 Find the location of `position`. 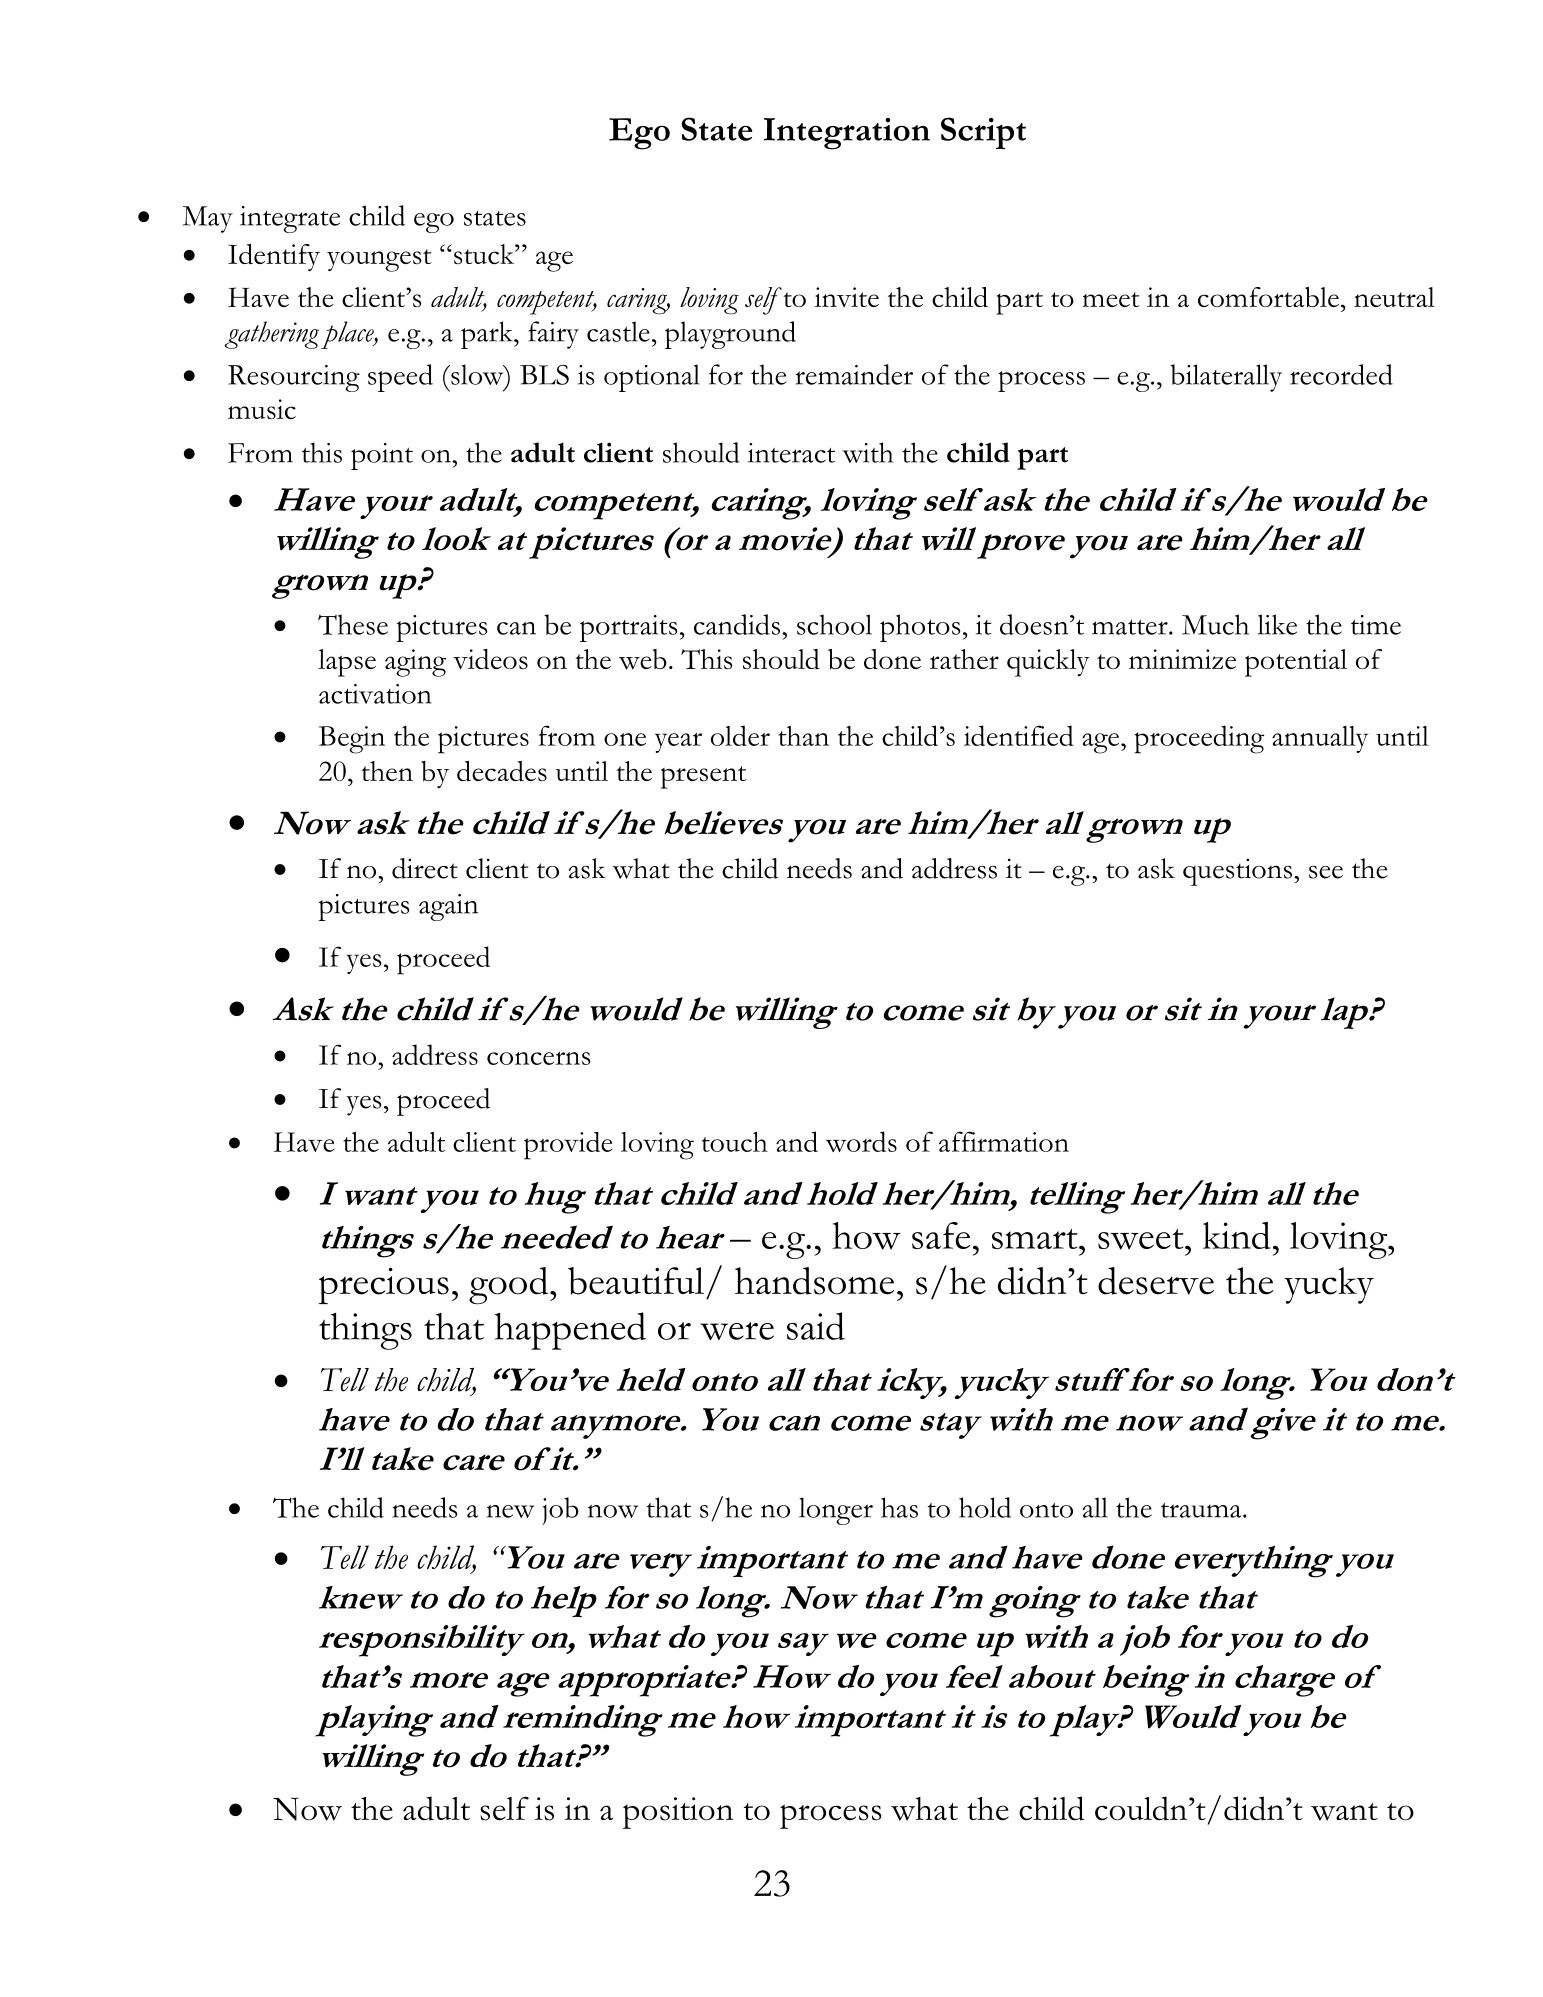

position is located at coordinates (678, 1813).
